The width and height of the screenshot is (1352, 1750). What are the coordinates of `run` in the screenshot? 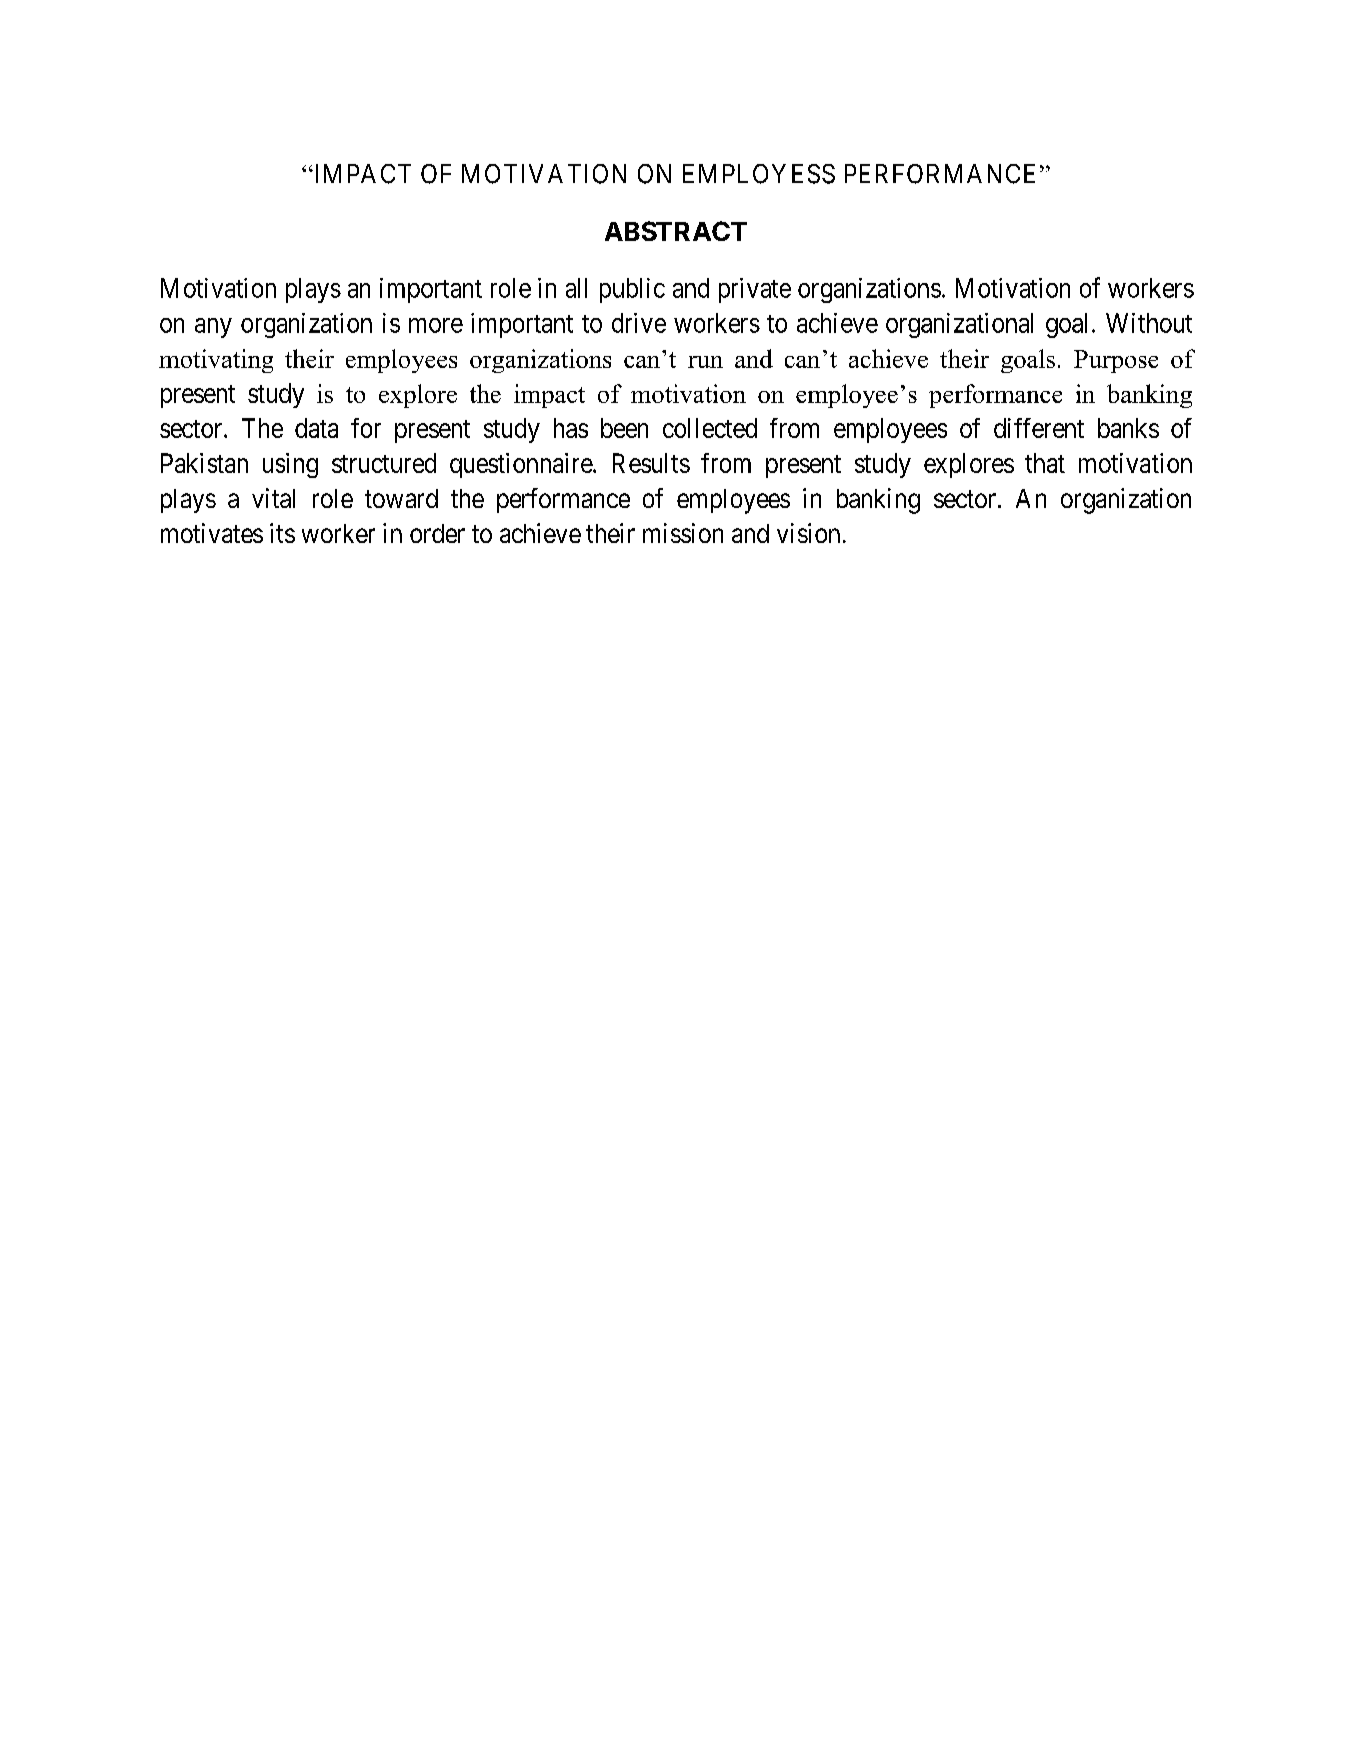 It's located at (705, 362).
